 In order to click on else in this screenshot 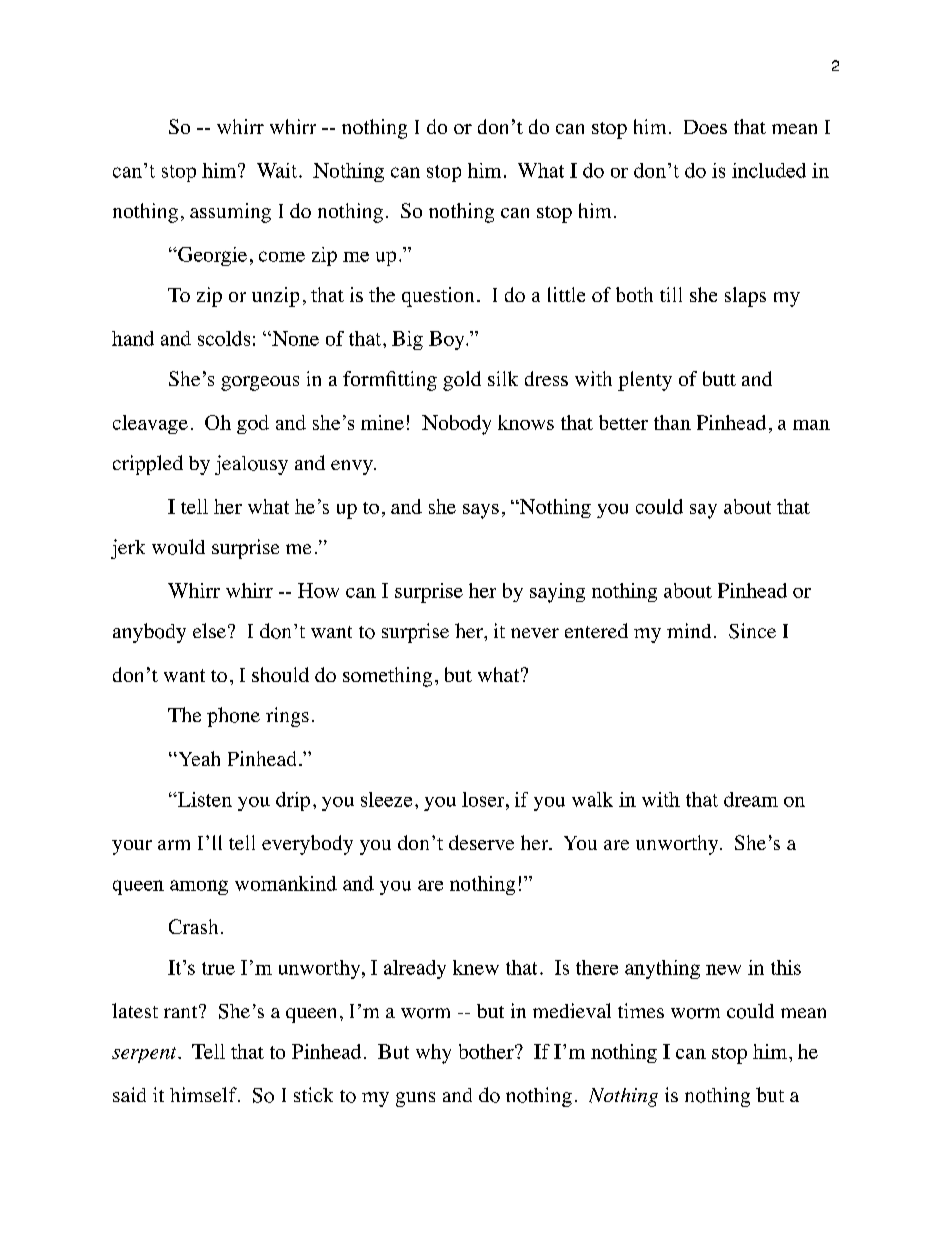, I will do `click(209, 630)`.
